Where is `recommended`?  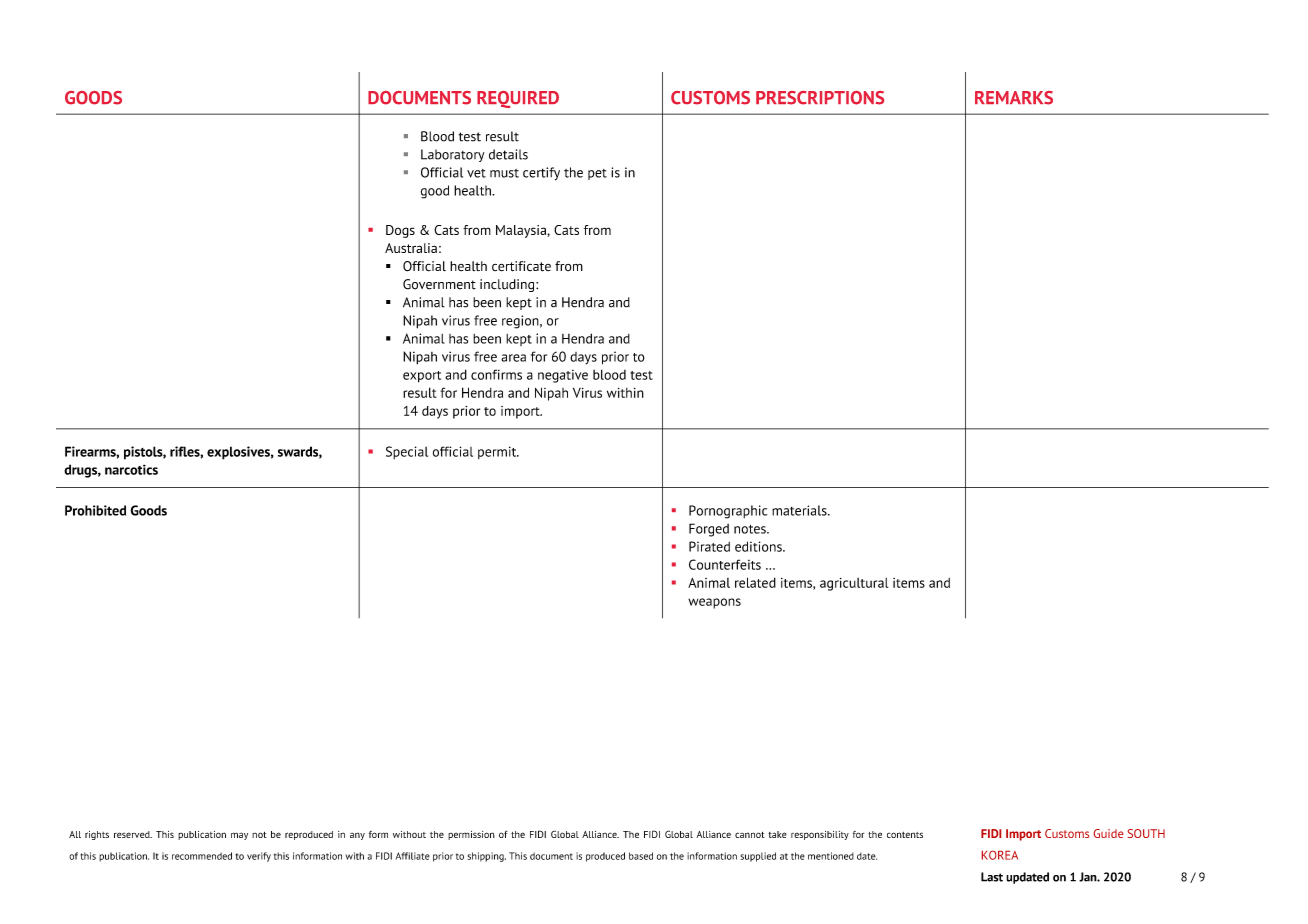
recommended is located at coordinates (202, 856).
